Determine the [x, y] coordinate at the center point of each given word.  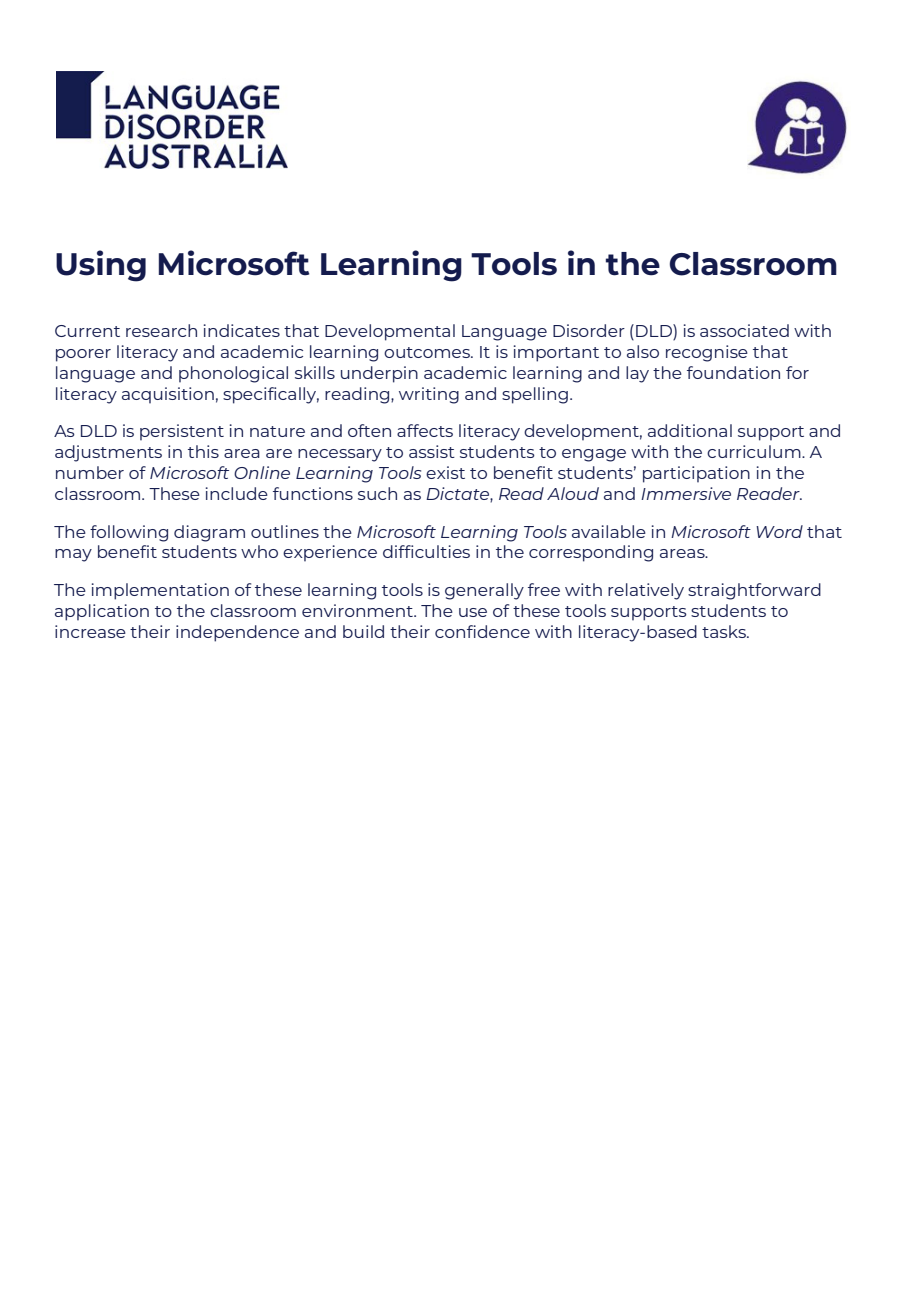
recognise [707, 353]
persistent [182, 432]
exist [445, 472]
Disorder [589, 330]
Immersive [686, 493]
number [90, 472]
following [129, 533]
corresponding [591, 553]
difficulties [426, 551]
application [102, 612]
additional [690, 430]
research [161, 330]
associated [744, 330]
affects [425, 430]
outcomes [428, 352]
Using [101, 266]
